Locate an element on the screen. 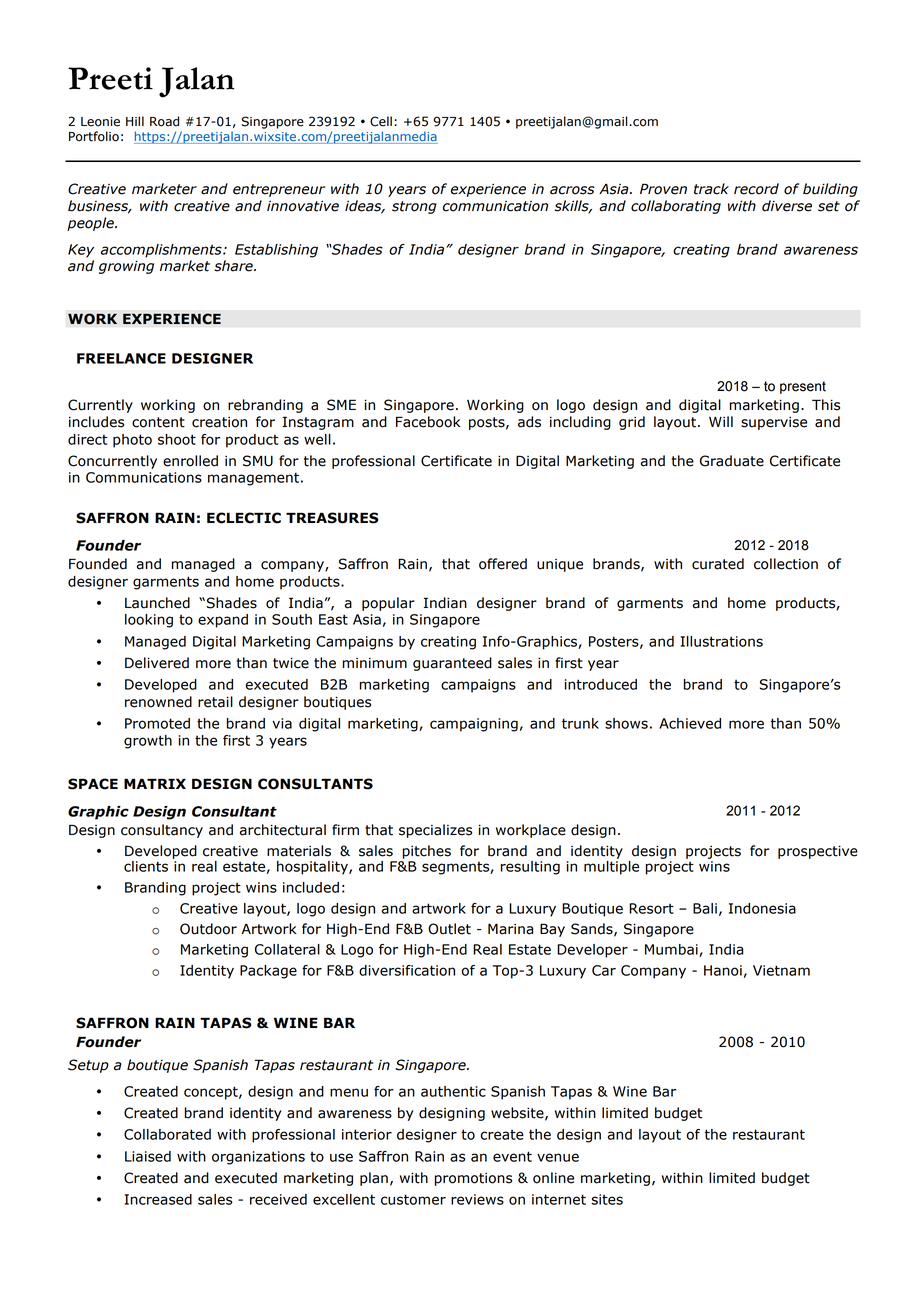  MATRIX is located at coordinates (155, 783).
